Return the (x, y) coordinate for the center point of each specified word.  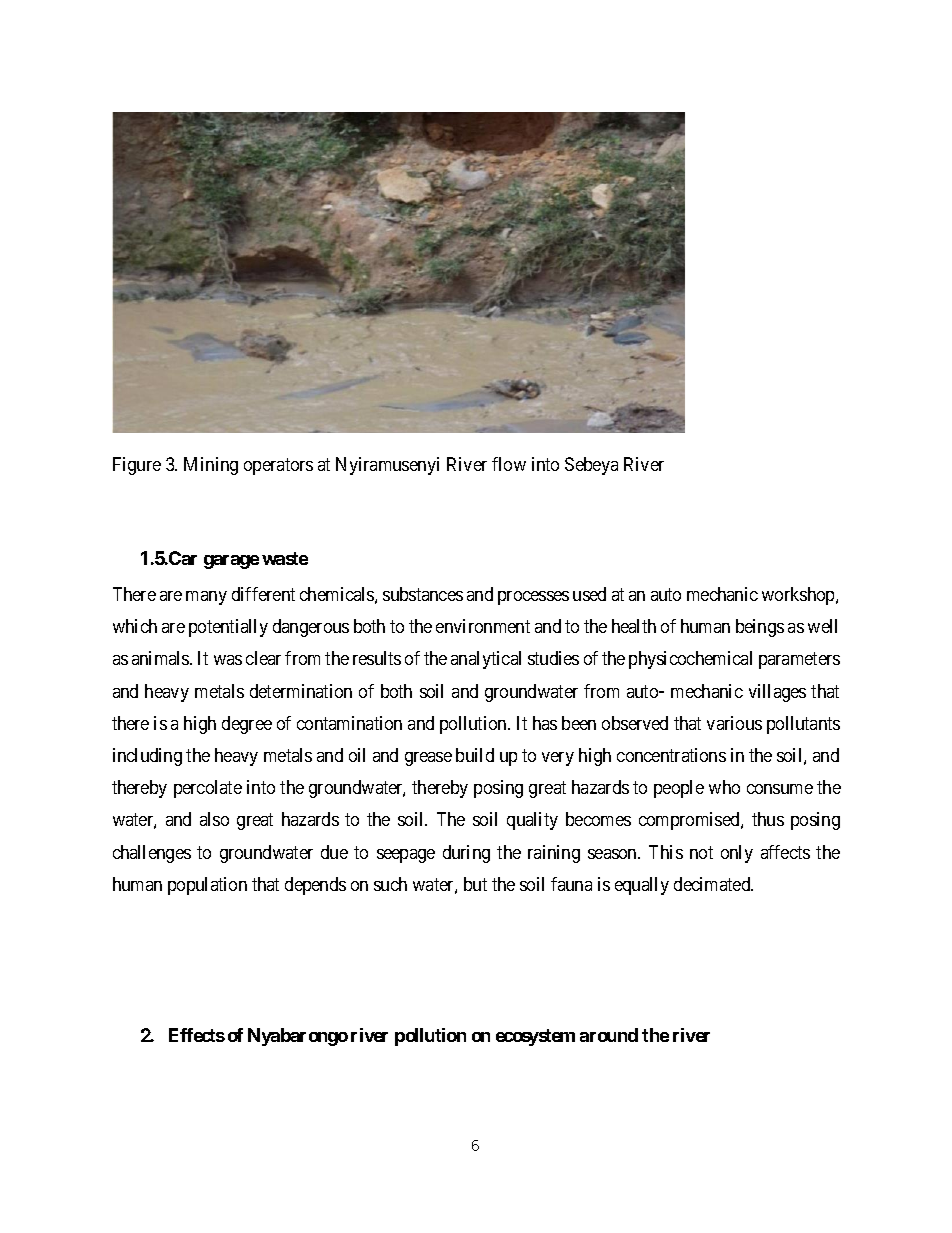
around (609, 1035)
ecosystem (535, 1037)
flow (509, 464)
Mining (211, 466)
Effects (197, 1035)
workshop (799, 596)
